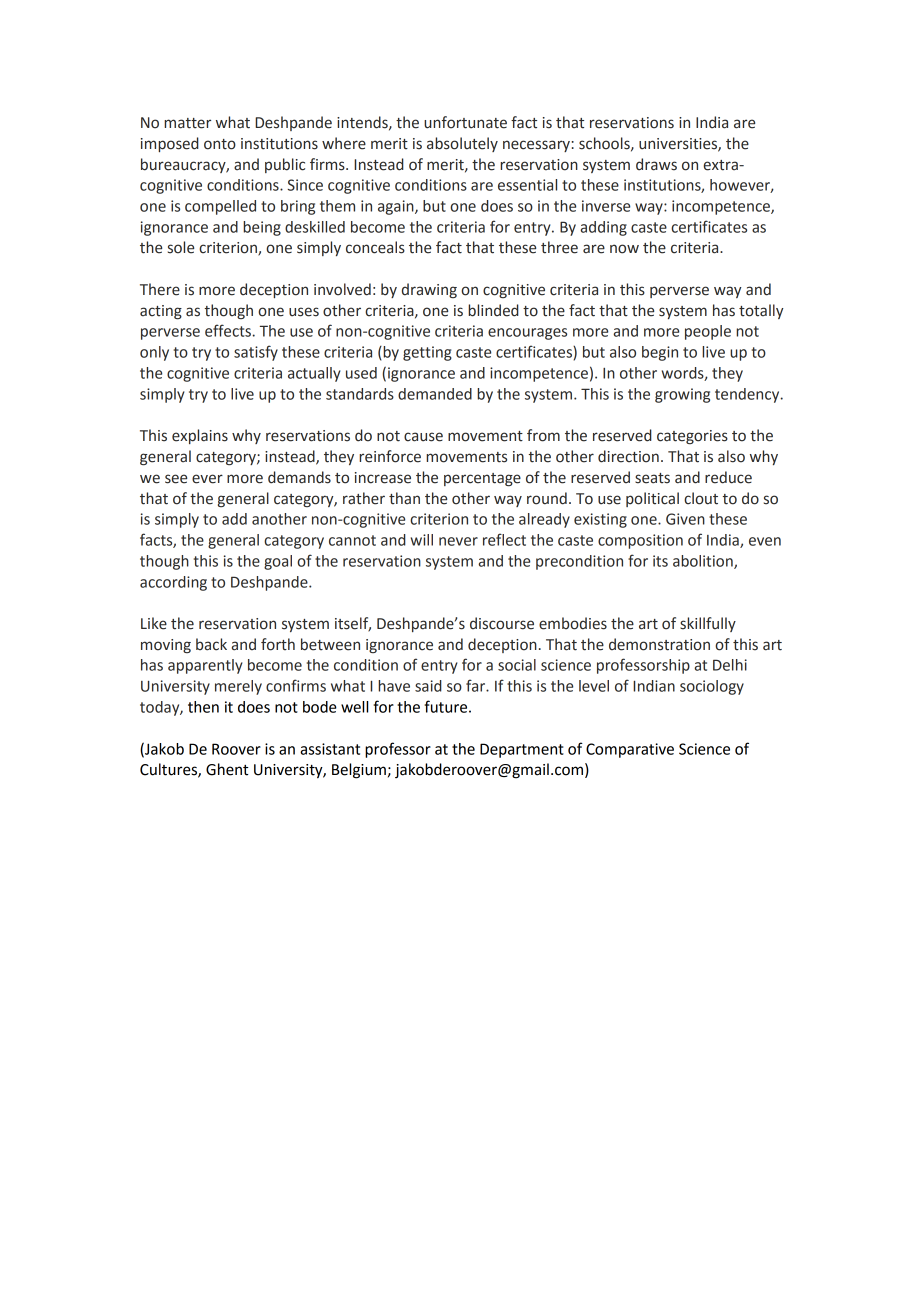 This screenshot has height=1309, width=924. Describe the element at coordinates (278, 562) in the screenshot. I see `goal` at that location.
